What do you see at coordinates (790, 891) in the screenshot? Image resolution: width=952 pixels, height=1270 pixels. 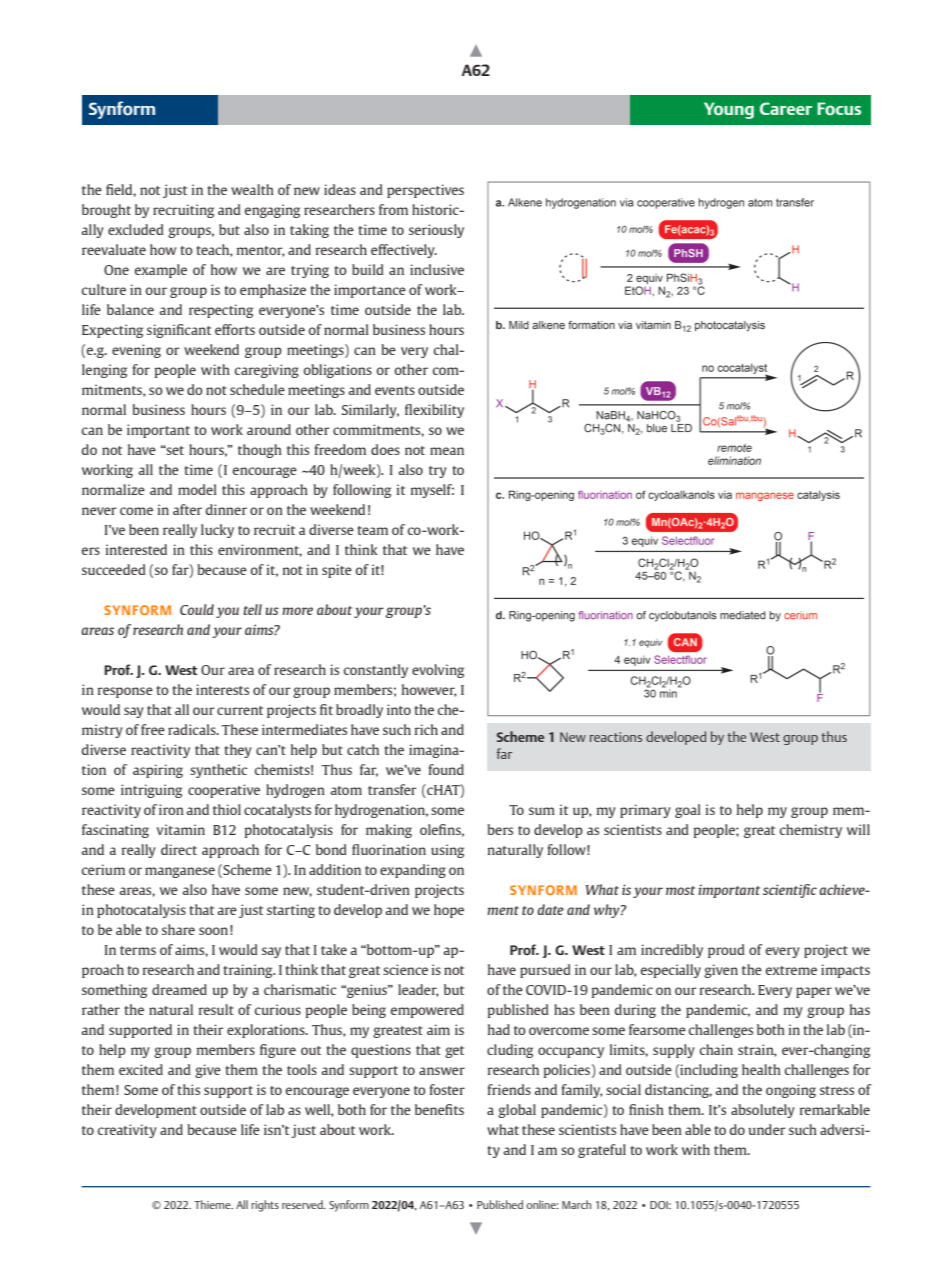 I see `scientific` at bounding box center [790, 891].
